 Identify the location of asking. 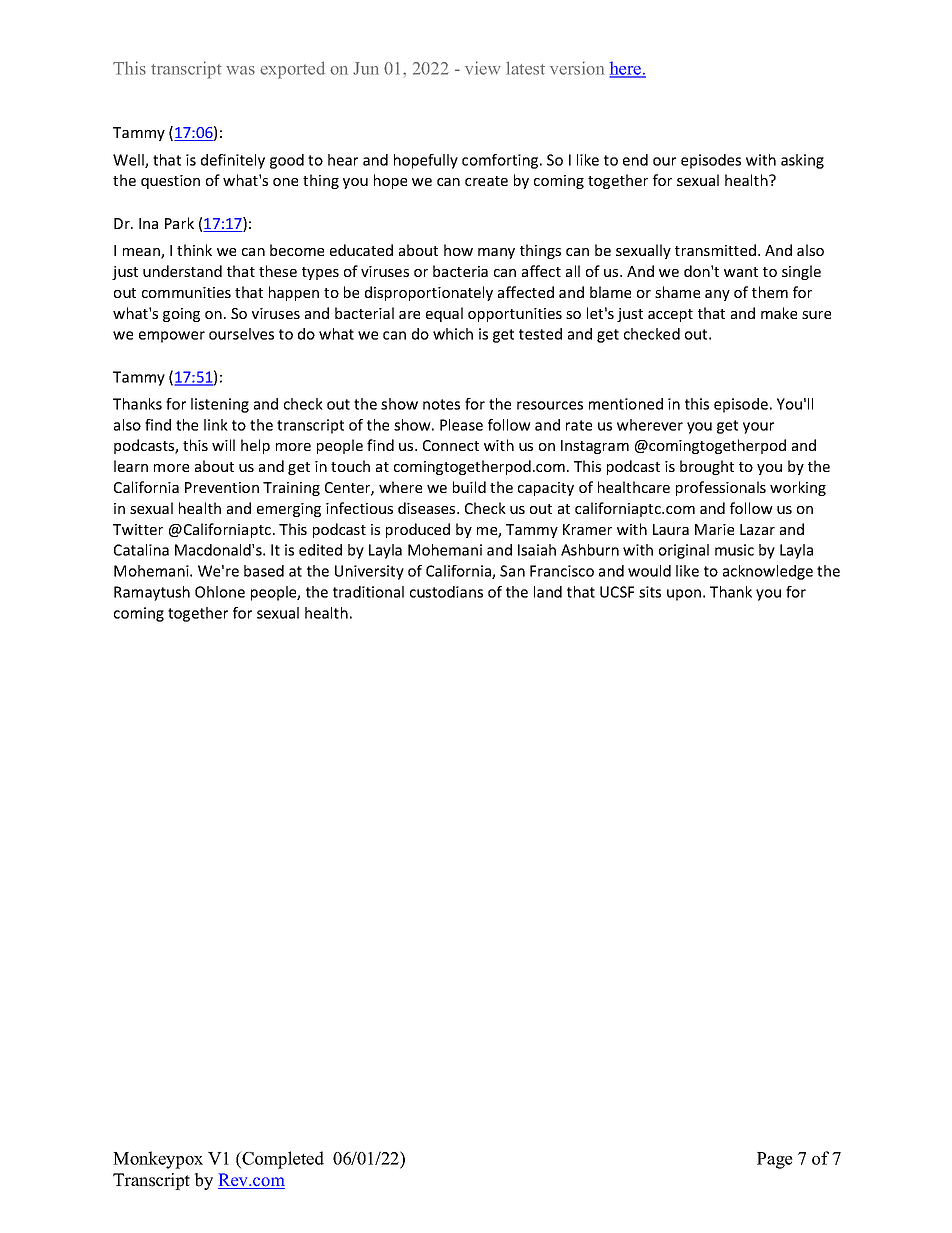
(802, 161).
